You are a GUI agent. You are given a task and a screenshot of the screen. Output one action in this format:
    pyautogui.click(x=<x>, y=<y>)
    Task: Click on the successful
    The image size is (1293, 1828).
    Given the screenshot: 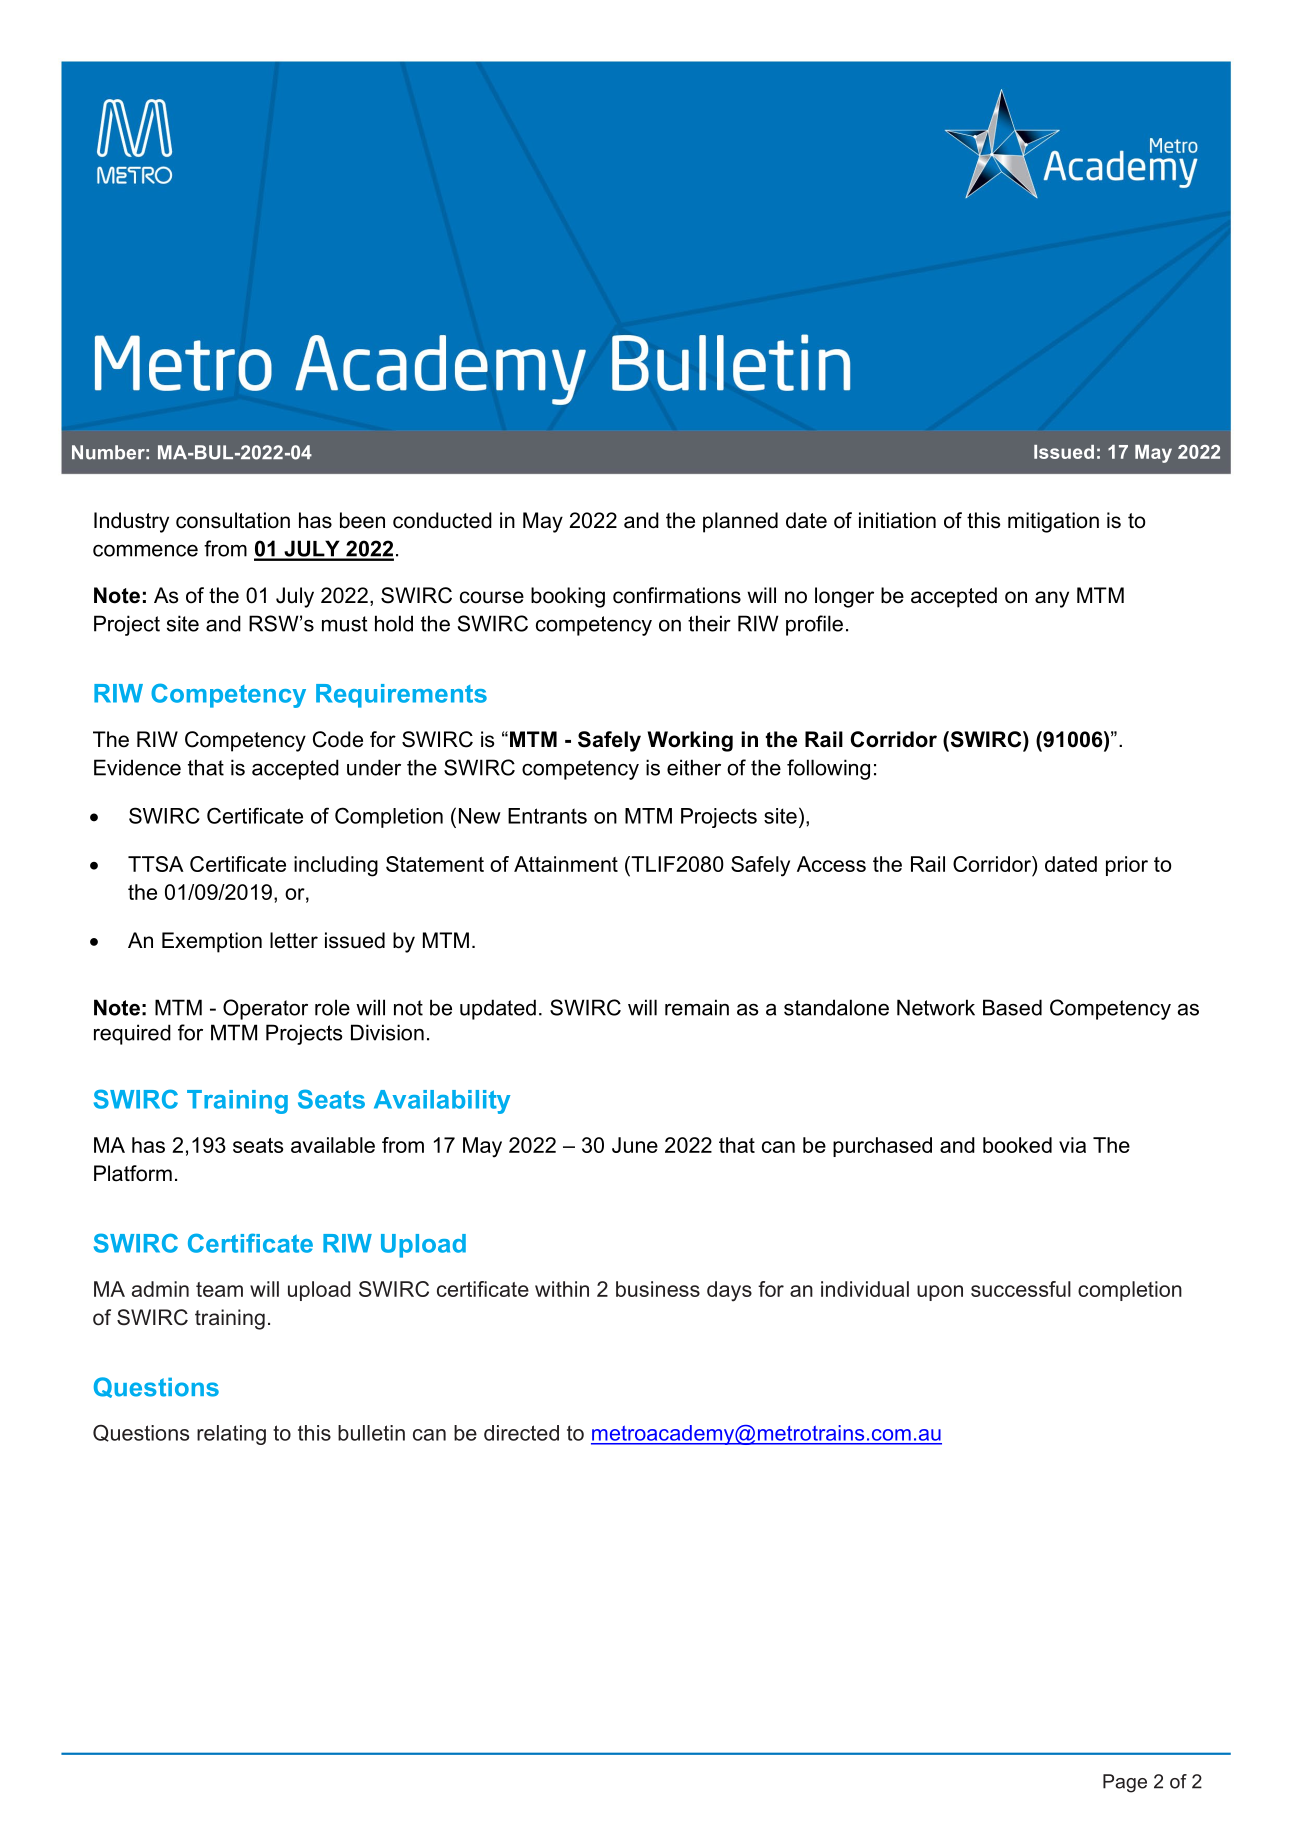 What is the action you would take?
    pyautogui.click(x=1021, y=1289)
